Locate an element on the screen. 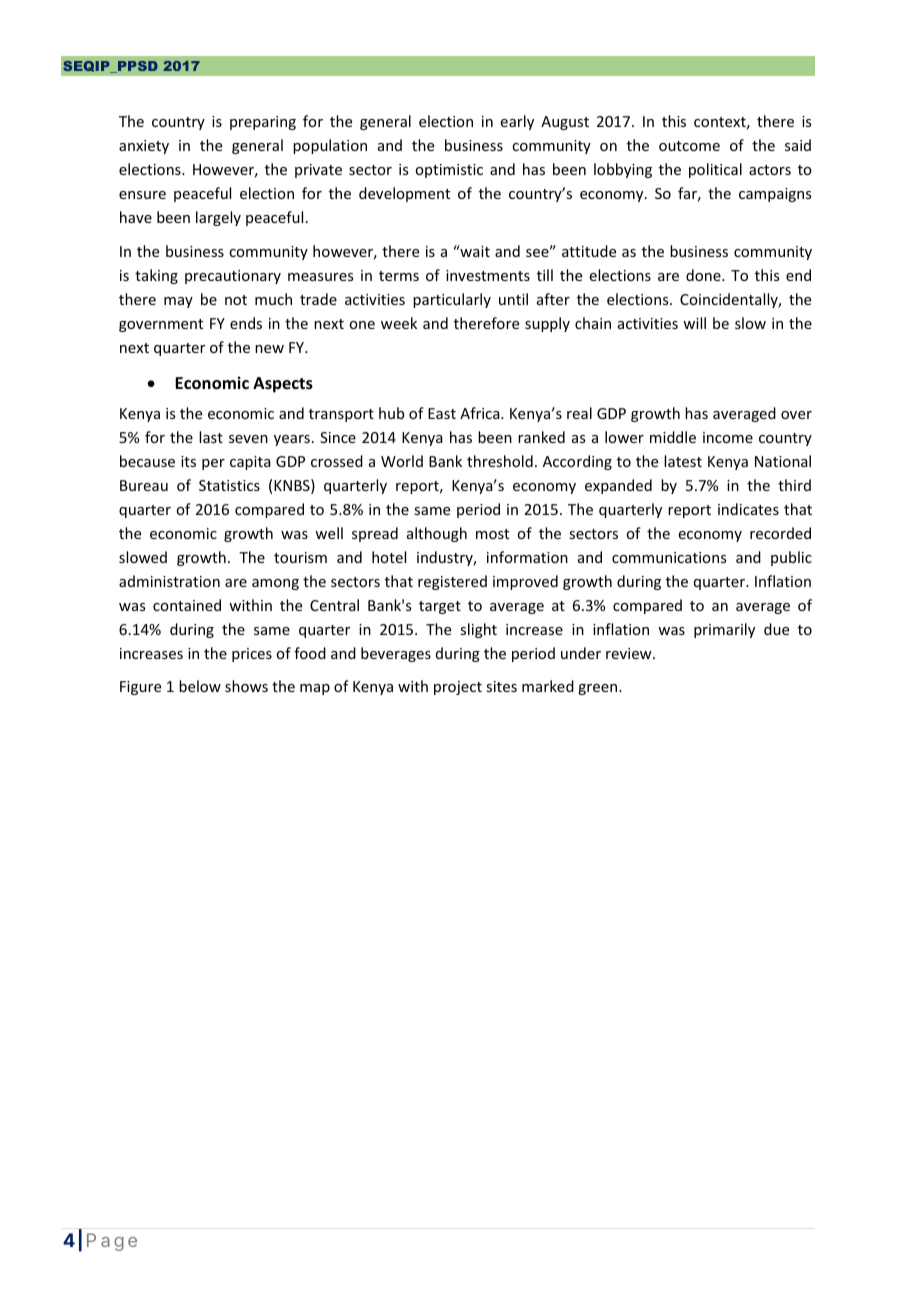 The height and width of the screenshot is (1308, 924). last is located at coordinates (211, 437).
